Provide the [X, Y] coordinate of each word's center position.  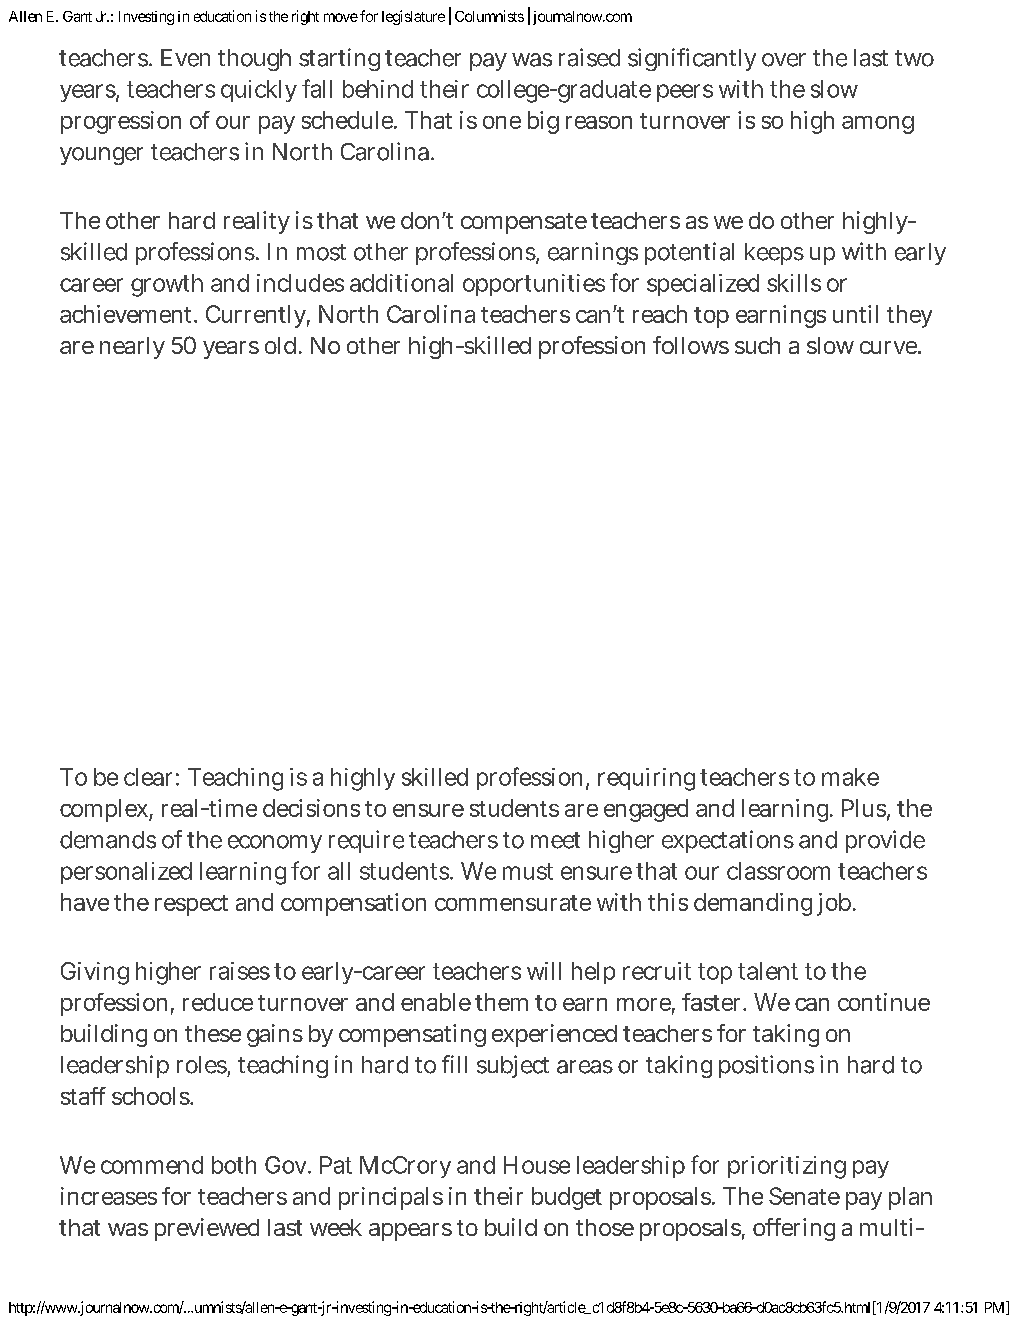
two [914, 58]
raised [589, 57]
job [835, 904]
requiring [646, 779]
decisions [311, 808]
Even [185, 58]
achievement [128, 314]
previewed [207, 1229]
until [855, 314]
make [850, 777]
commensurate [513, 903]
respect [191, 905]
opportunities [534, 285]
